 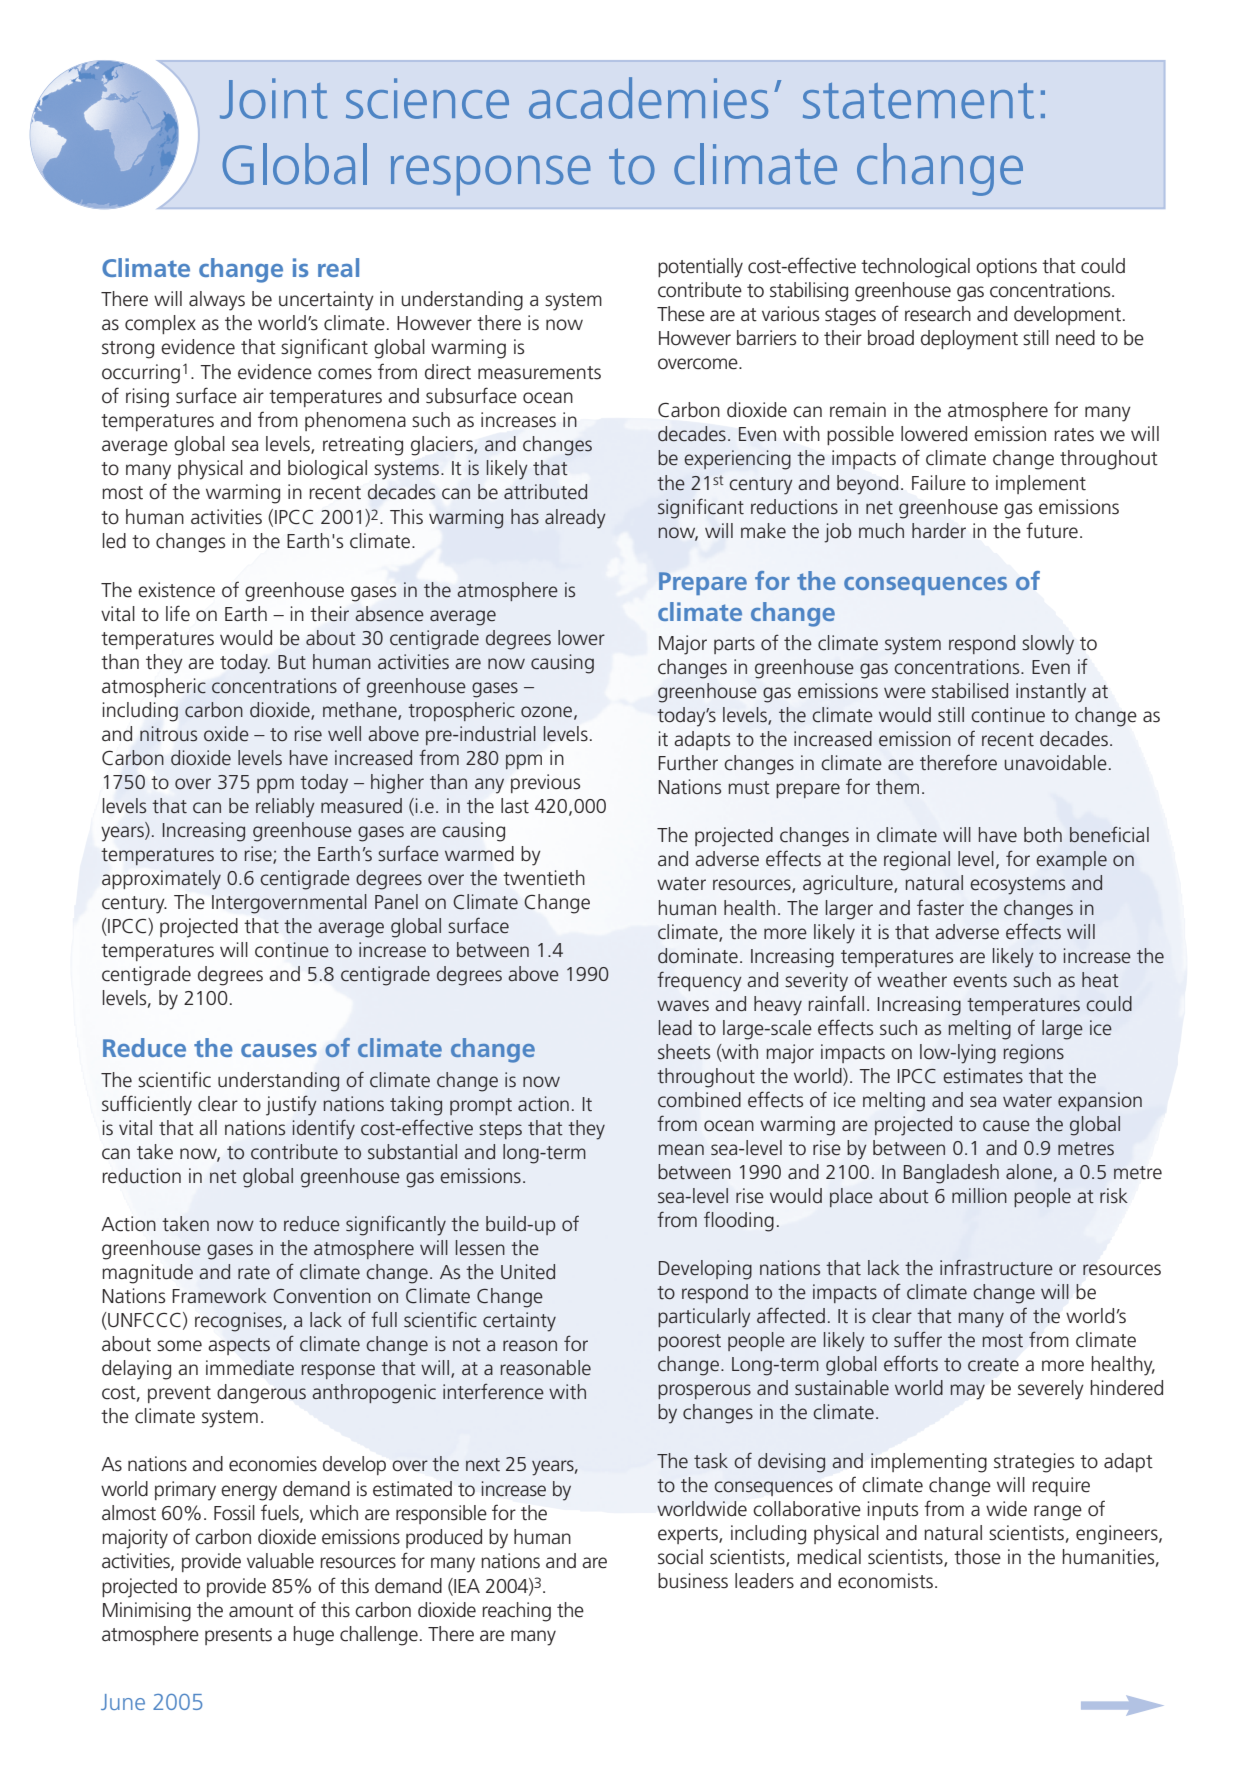 I want to click on United, so click(x=528, y=1271).
